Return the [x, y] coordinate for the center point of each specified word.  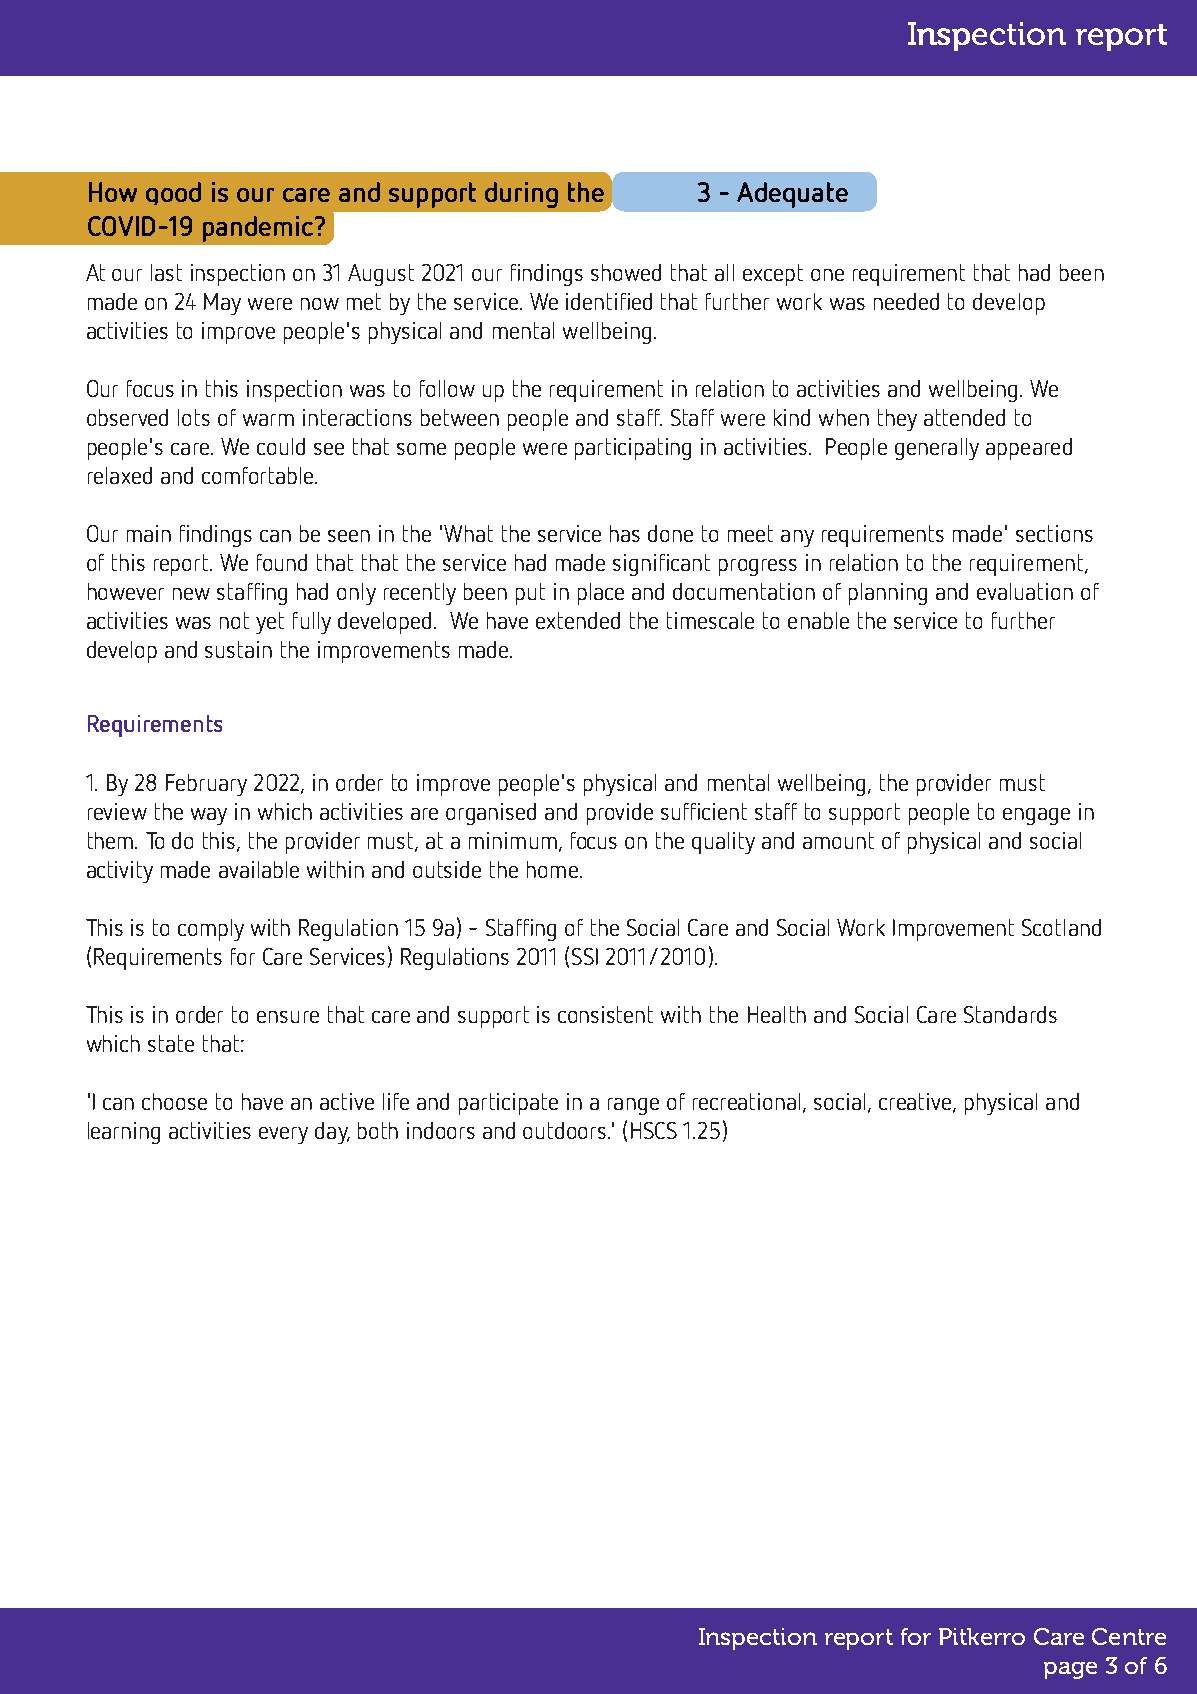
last [166, 272]
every [283, 1135]
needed [906, 301]
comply [211, 930]
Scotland [1061, 927]
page [1070, 1670]
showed [626, 272]
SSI [585, 956]
